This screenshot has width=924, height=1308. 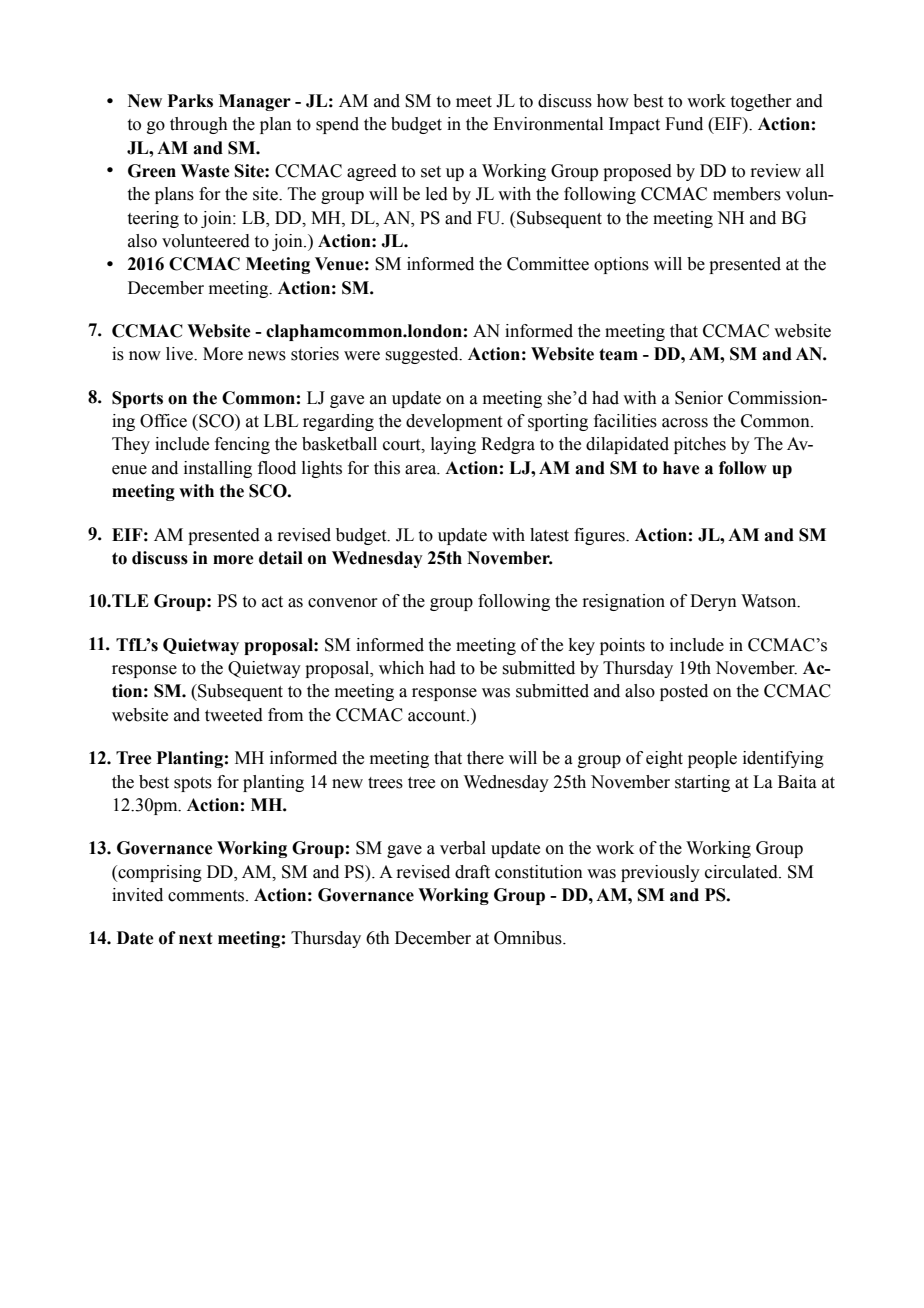 What do you see at coordinates (234, 715) in the screenshot?
I see `tweeted` at bounding box center [234, 715].
